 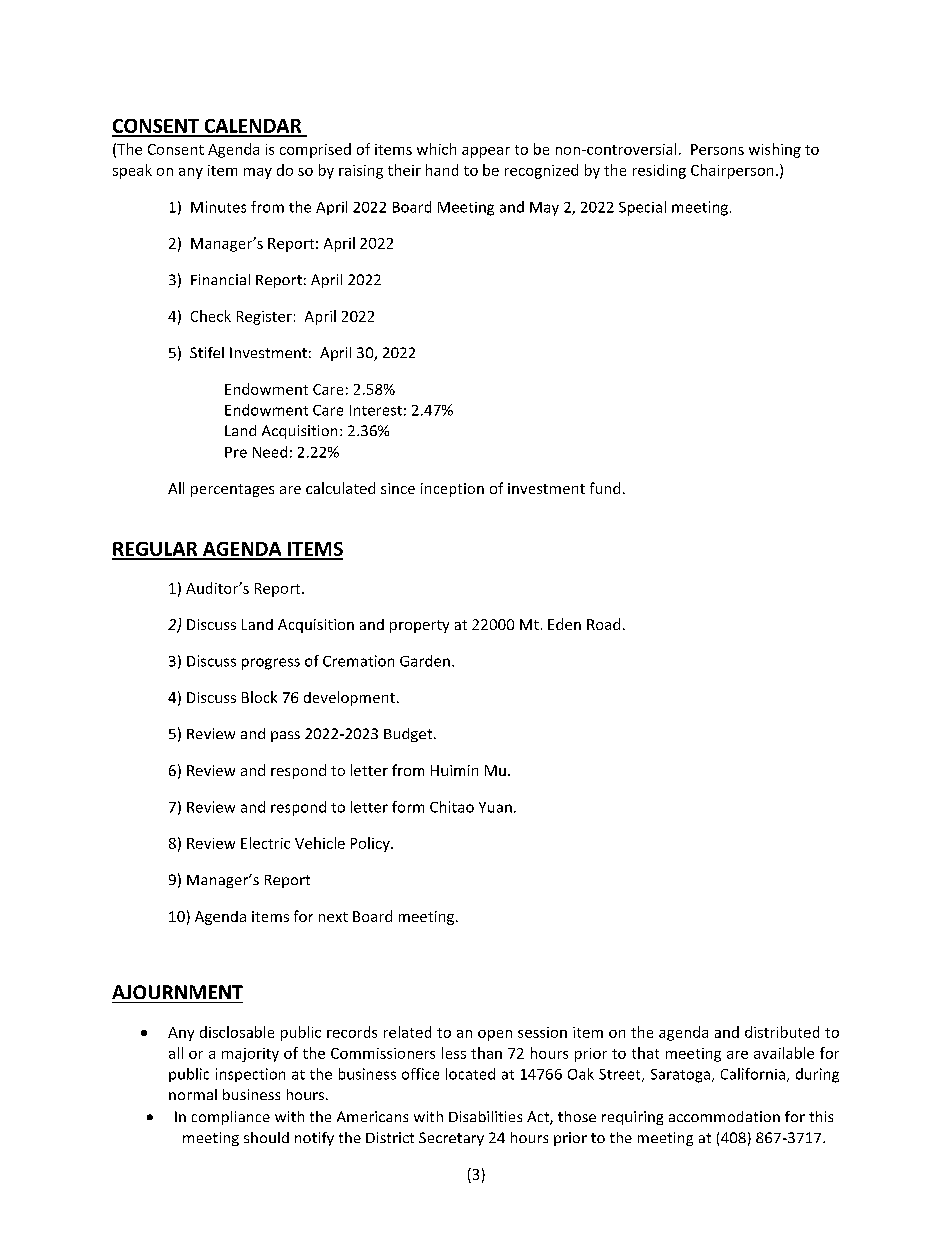 What do you see at coordinates (495, 807) in the document?
I see `Yuan` at bounding box center [495, 807].
